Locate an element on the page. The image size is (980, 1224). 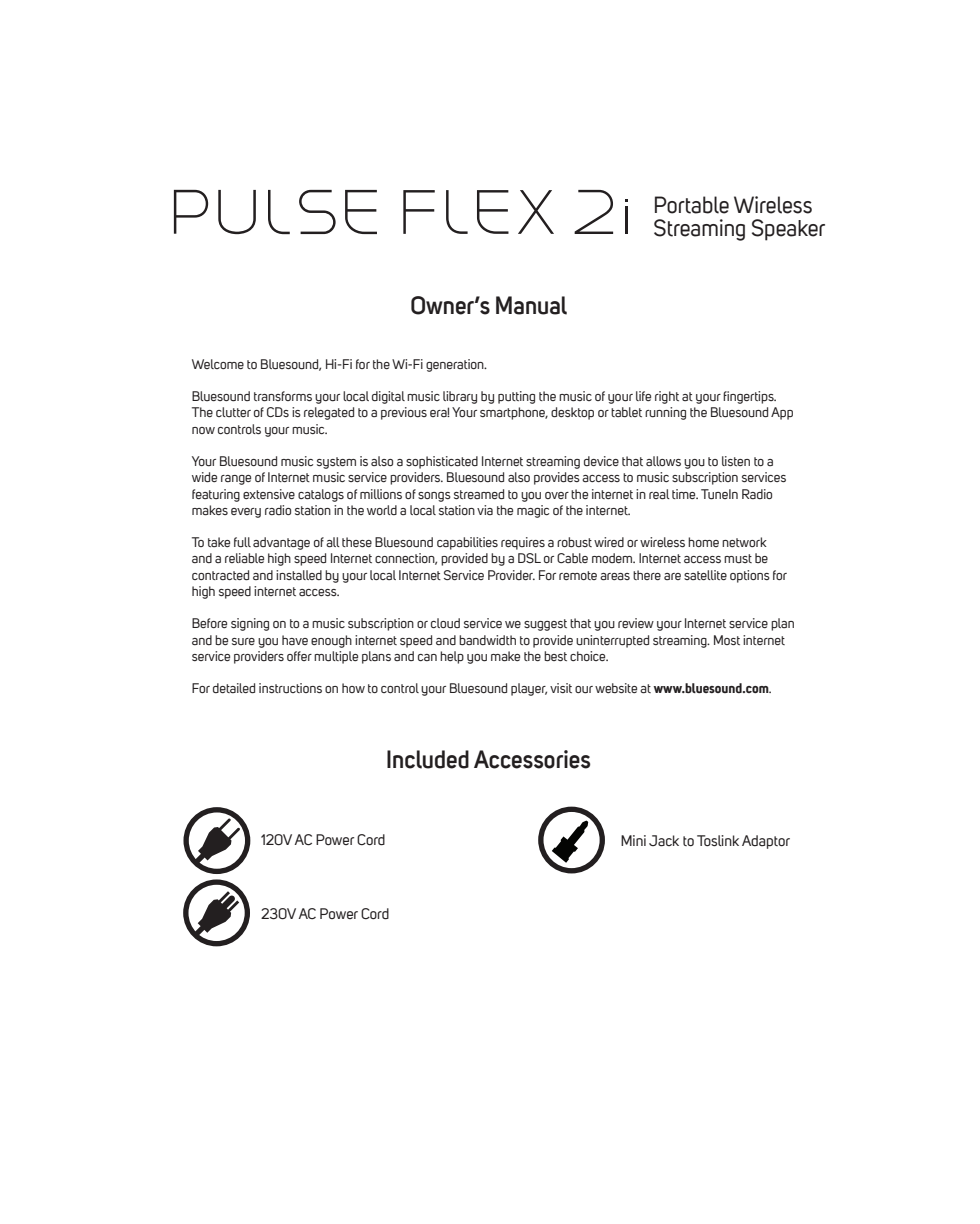
fingertips is located at coordinates (749, 397).
